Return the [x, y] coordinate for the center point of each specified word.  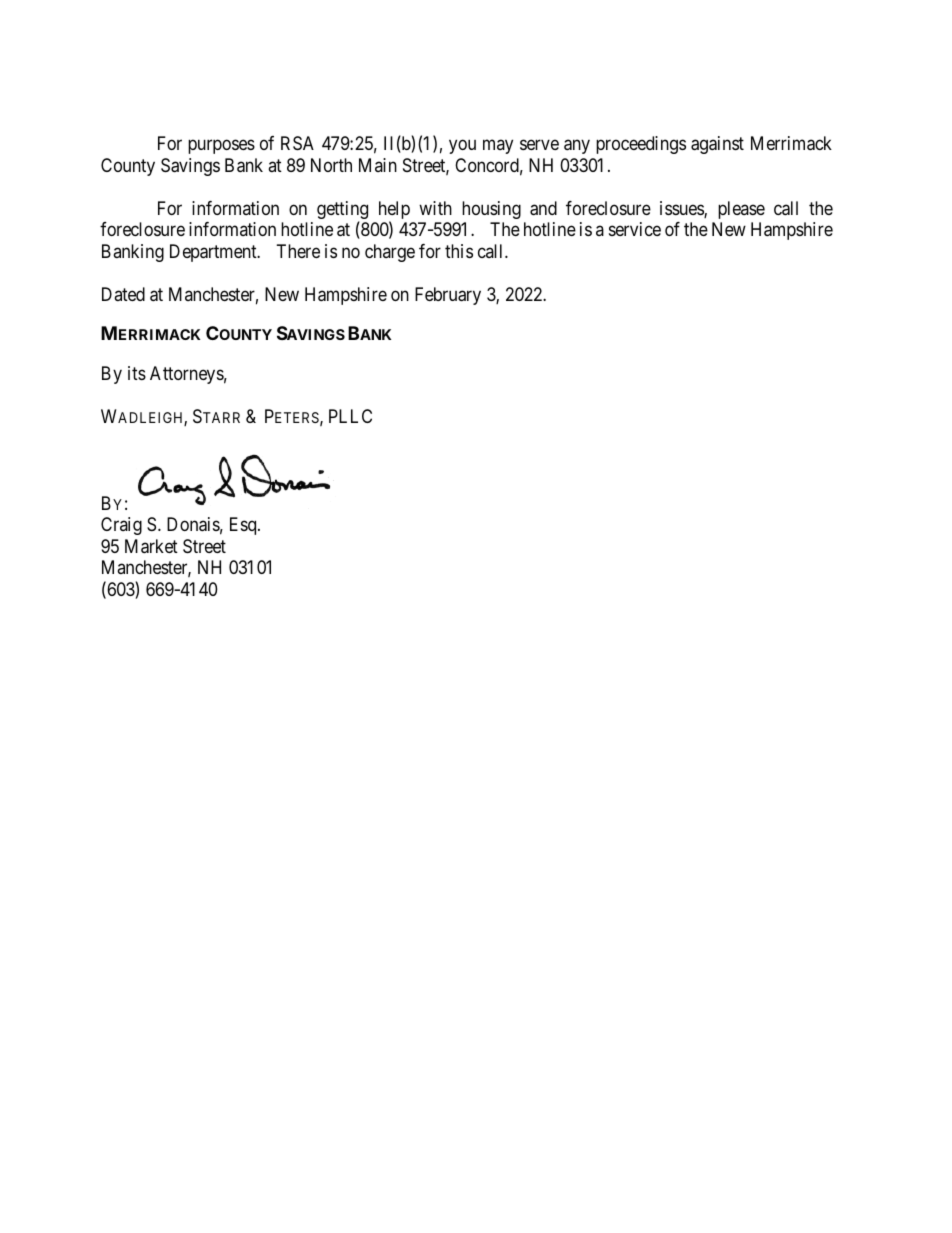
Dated [123, 294]
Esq [244, 526]
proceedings [641, 145]
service [635, 229]
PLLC [350, 416]
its [137, 373]
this [459, 251]
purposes [221, 147]
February [448, 296]
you [462, 147]
